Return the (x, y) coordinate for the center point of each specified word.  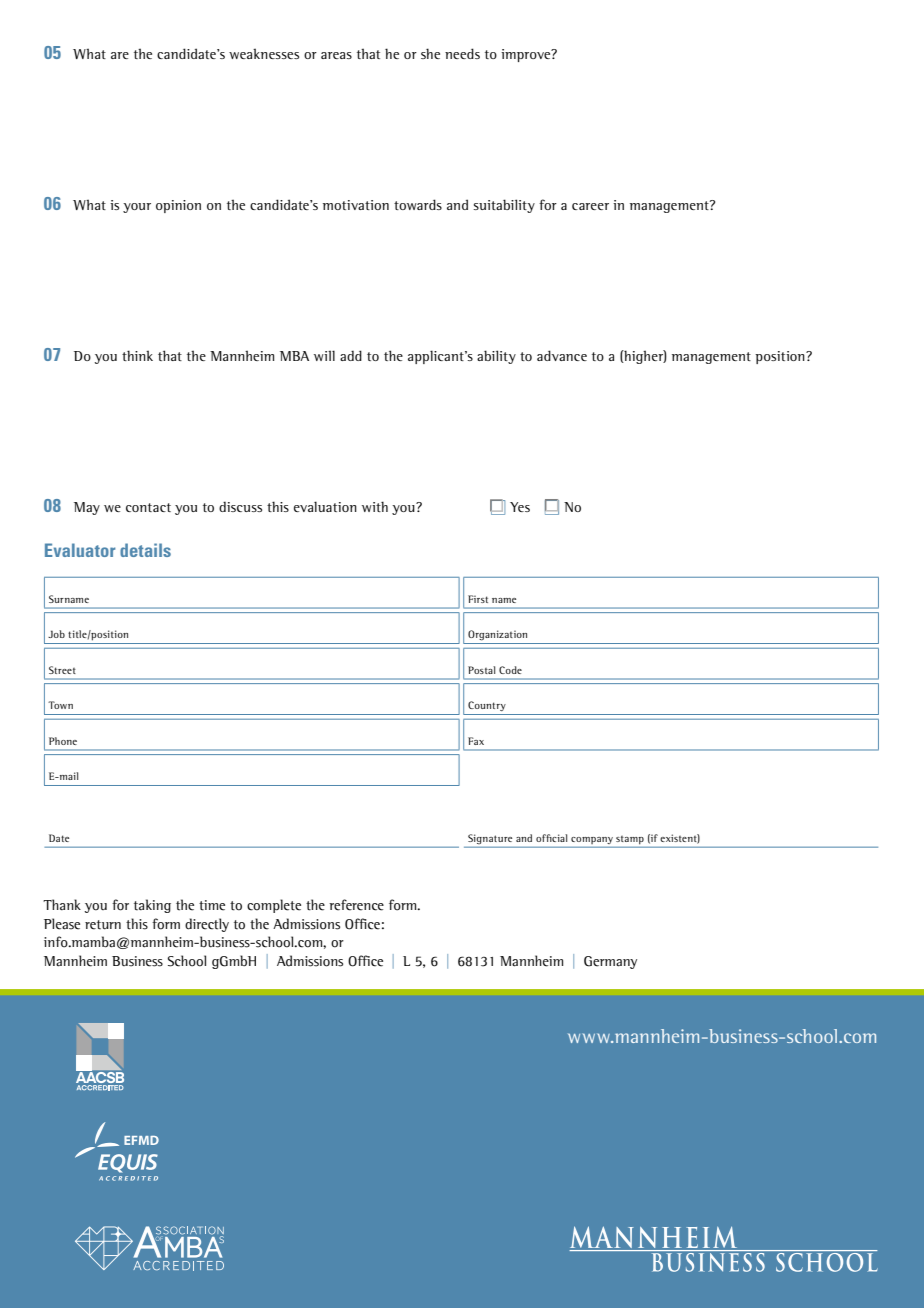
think (137, 355)
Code (510, 670)
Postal (481, 670)
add (351, 355)
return (103, 925)
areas (336, 55)
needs (462, 53)
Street (62, 670)
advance (562, 355)
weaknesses (264, 53)
